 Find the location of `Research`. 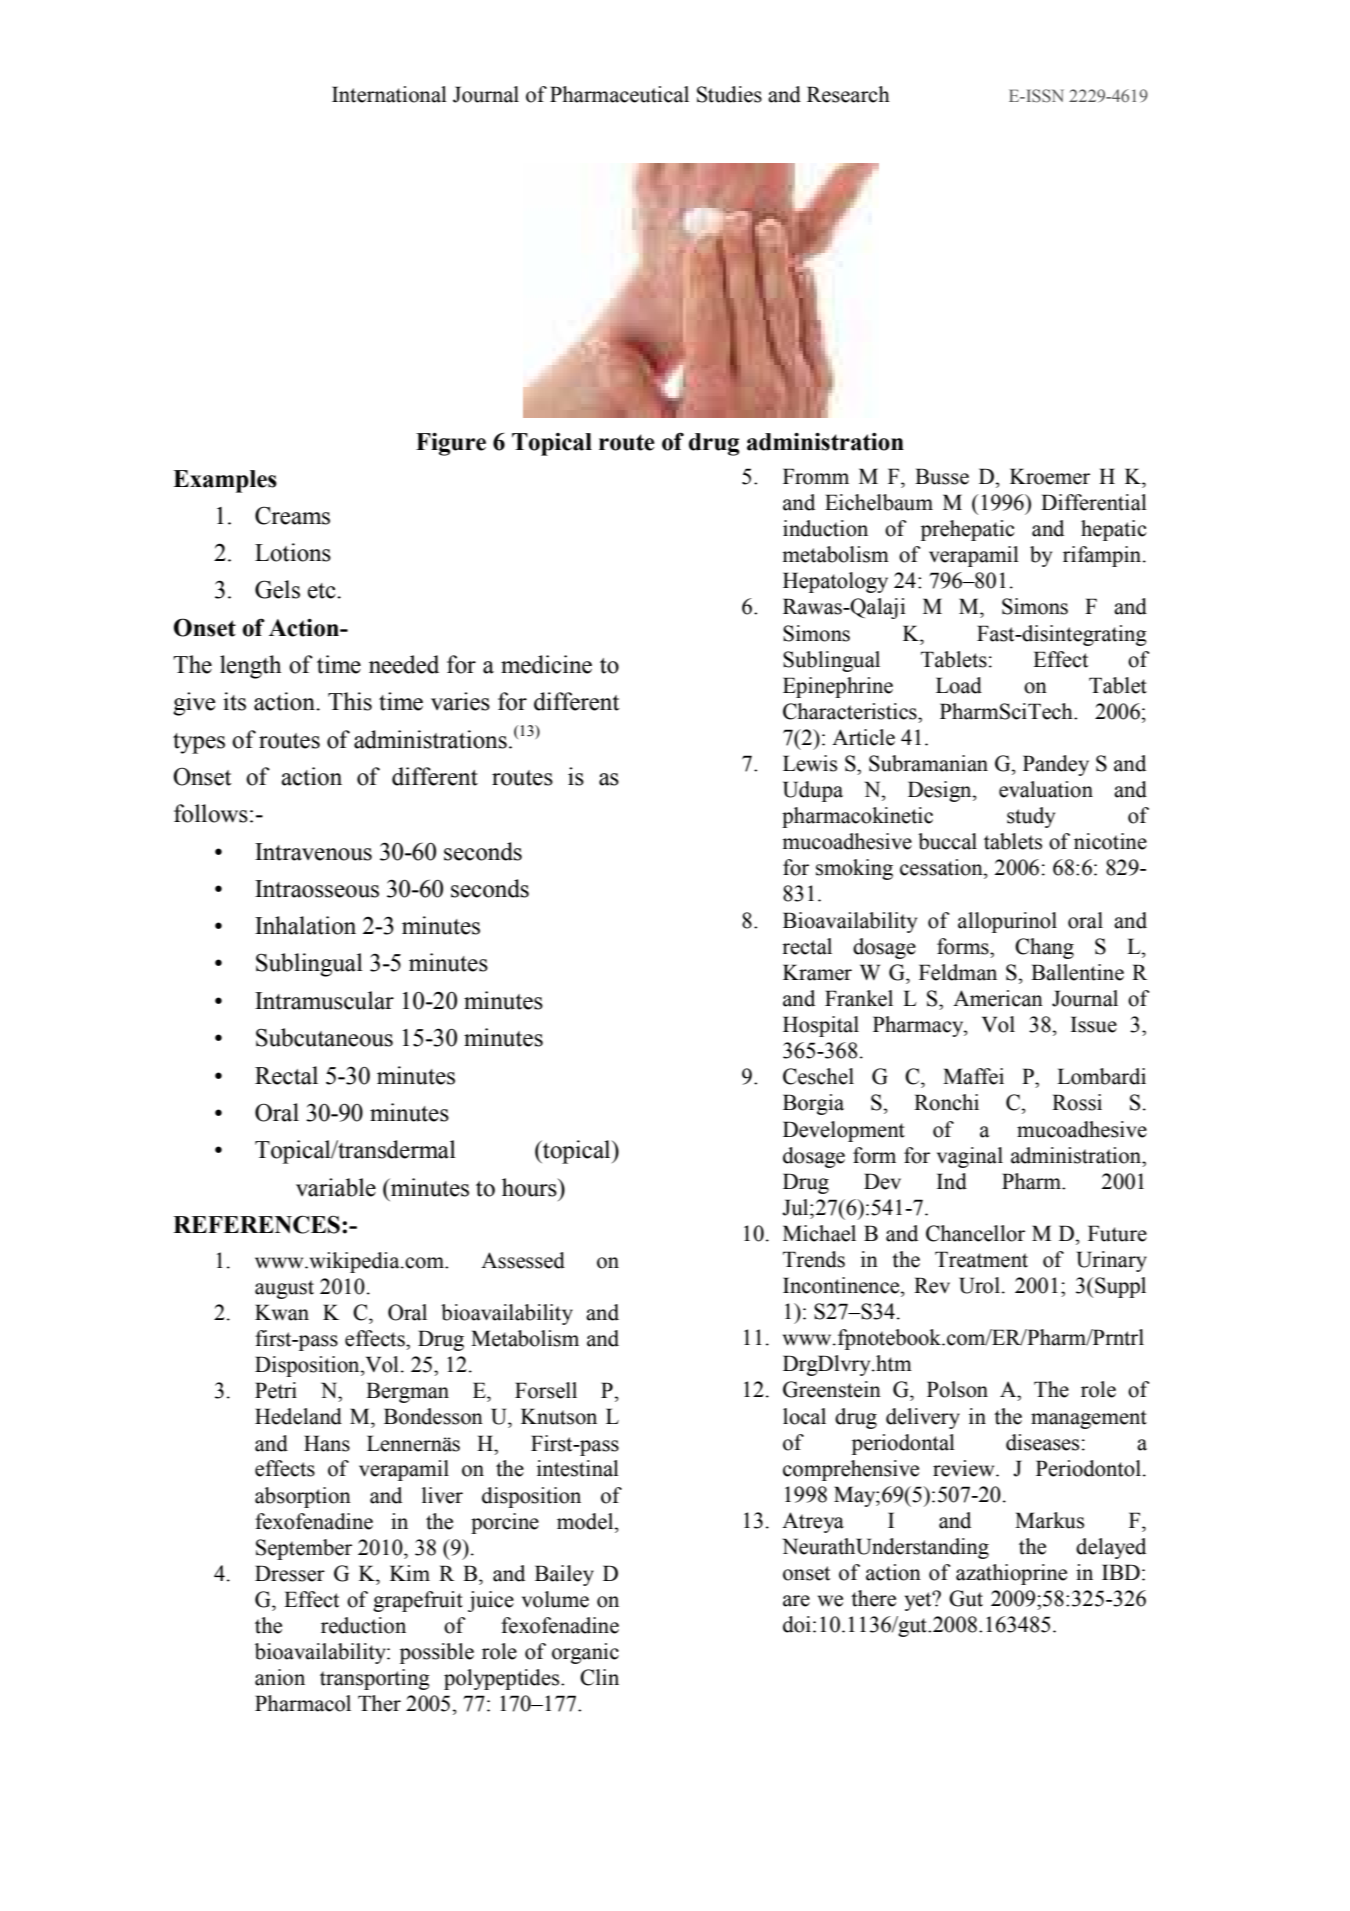

Research is located at coordinates (848, 94).
